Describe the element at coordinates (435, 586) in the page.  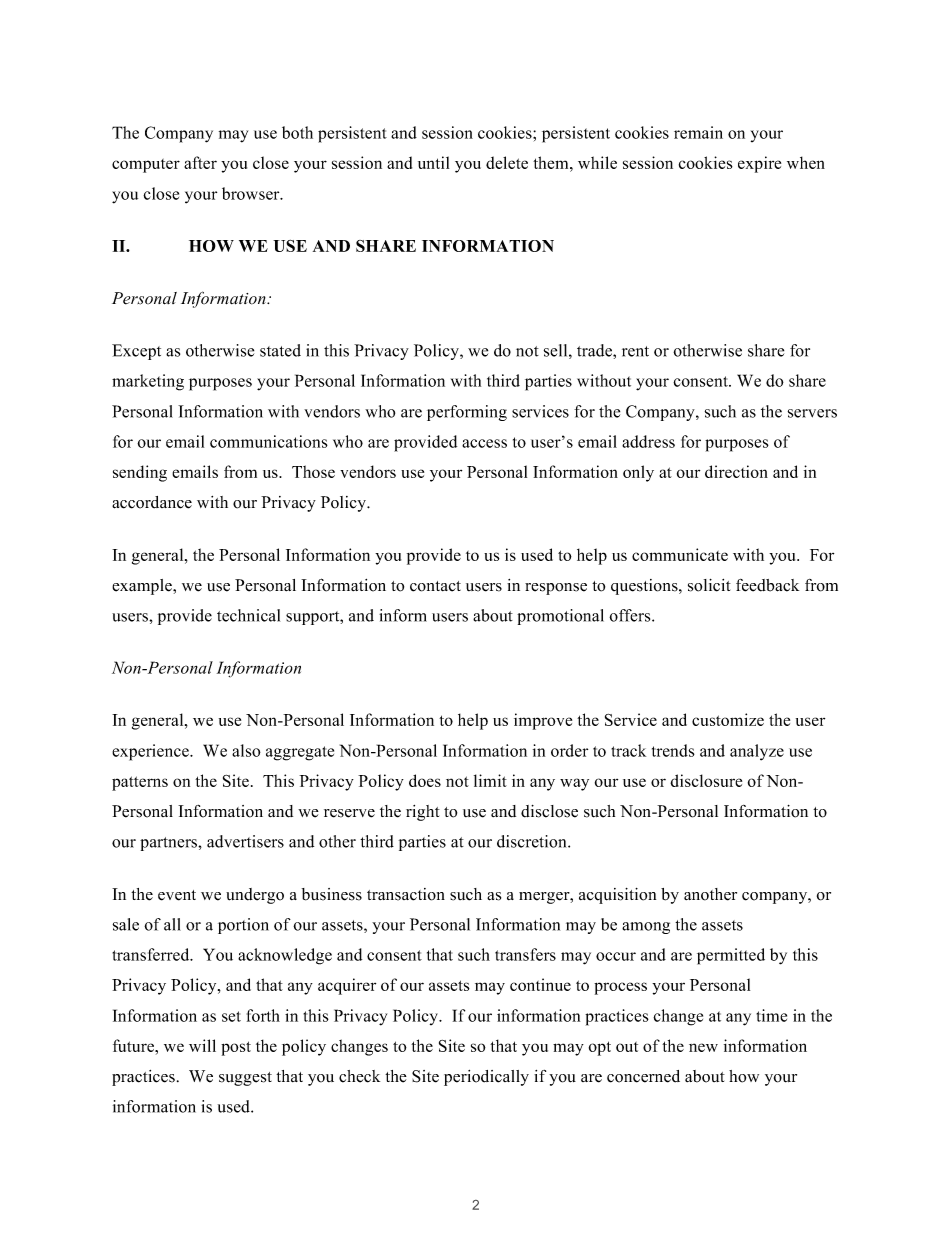
I see `contact` at that location.
